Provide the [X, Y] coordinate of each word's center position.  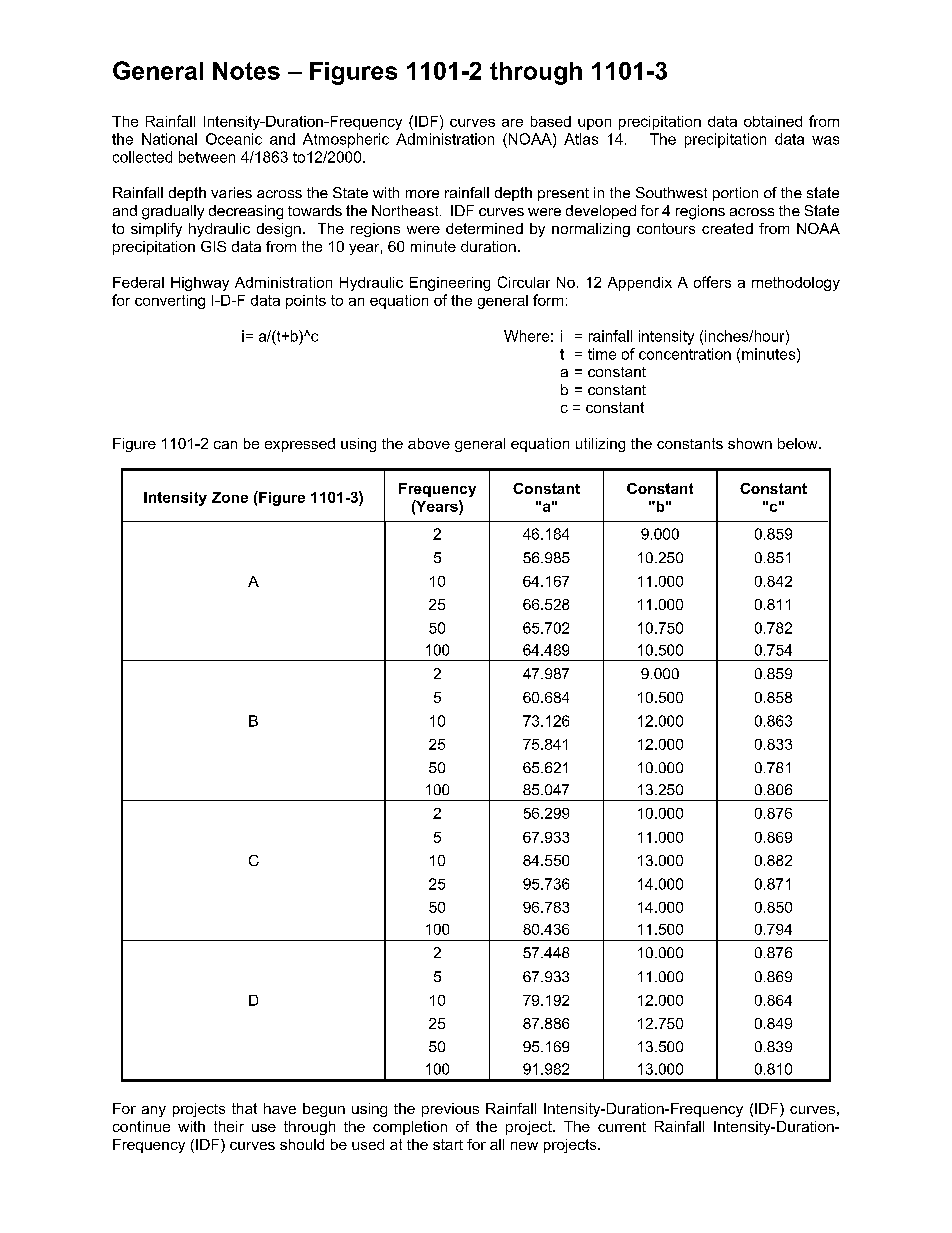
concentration [685, 354]
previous [450, 1110]
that [244, 1108]
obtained [773, 121]
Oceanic [234, 139]
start [448, 1144]
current [622, 1127]
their [229, 1126]
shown [750, 443]
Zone [230, 497]
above [429, 443]
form [548, 300]
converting [170, 302]
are [512, 123]
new [524, 1146]
